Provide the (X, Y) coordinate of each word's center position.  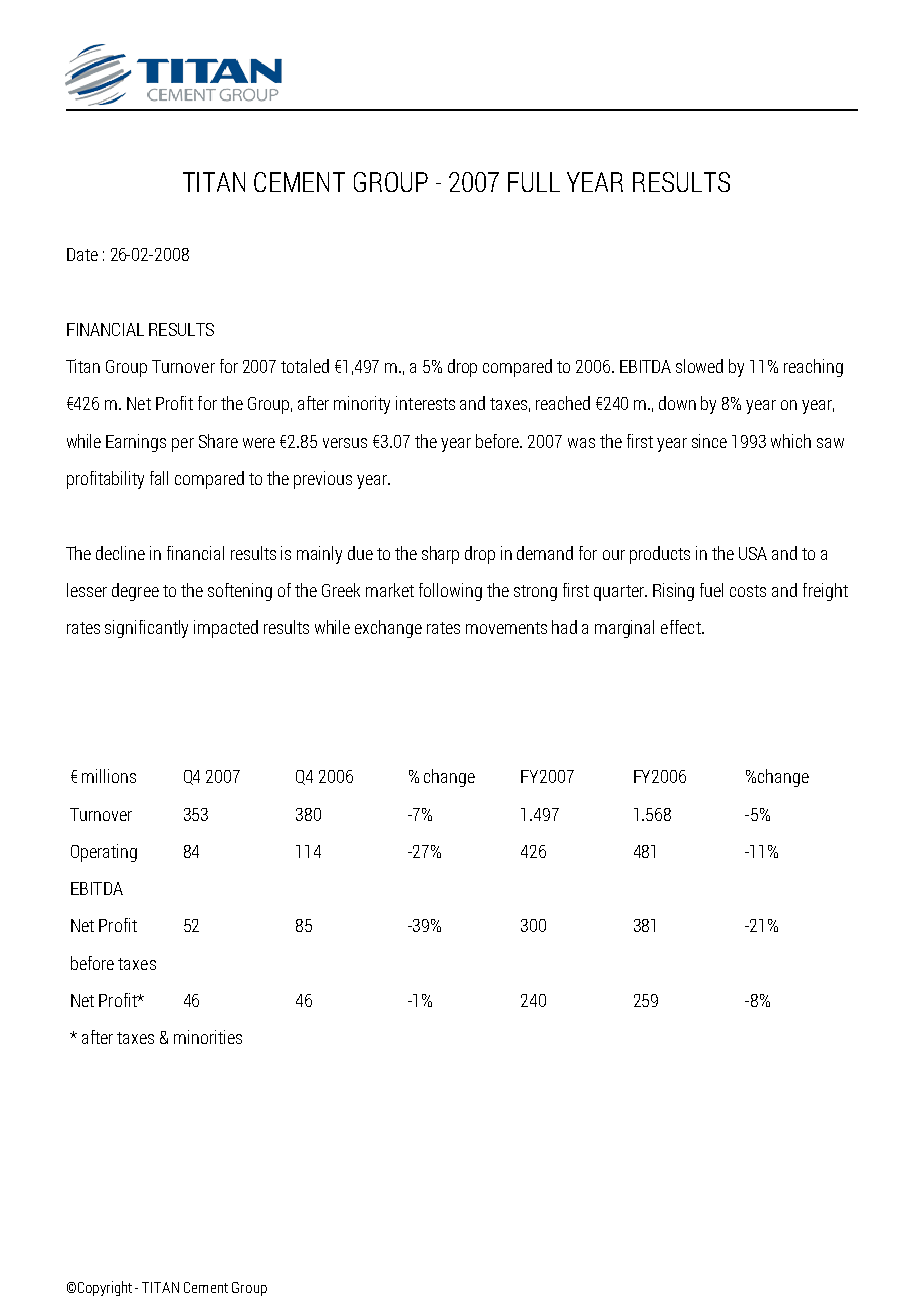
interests (425, 403)
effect (682, 627)
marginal (624, 629)
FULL (534, 182)
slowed (699, 366)
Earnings (136, 443)
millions (109, 776)
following (450, 592)
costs (748, 591)
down (677, 403)
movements (506, 628)
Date (82, 254)
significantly (146, 629)
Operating (104, 853)
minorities (208, 1037)
